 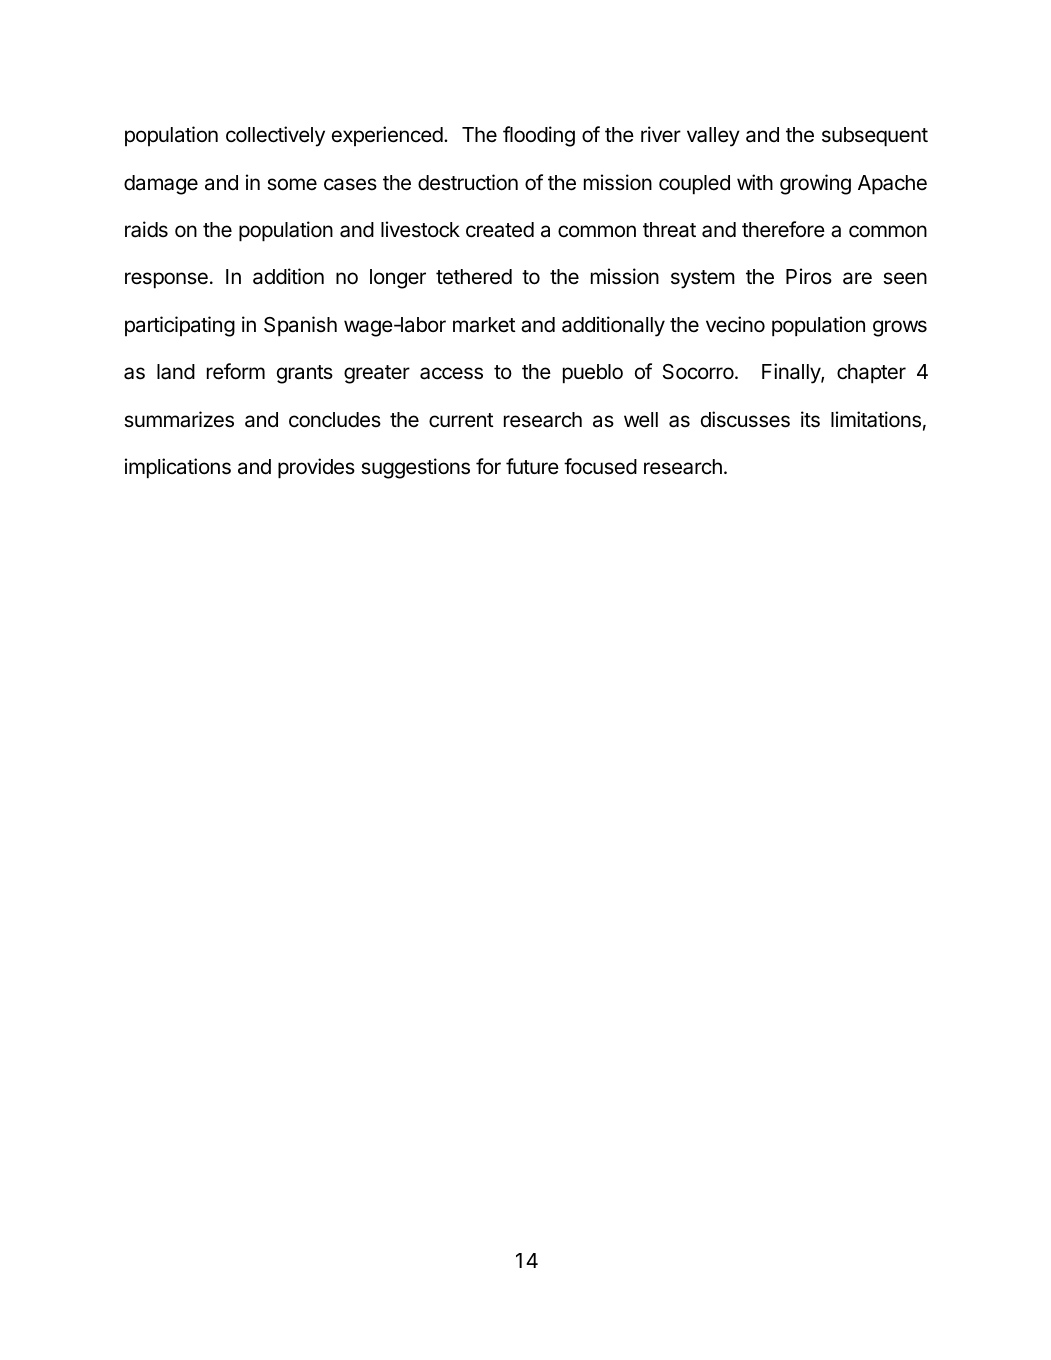 What do you see at coordinates (146, 229) in the document?
I see `raids` at bounding box center [146, 229].
